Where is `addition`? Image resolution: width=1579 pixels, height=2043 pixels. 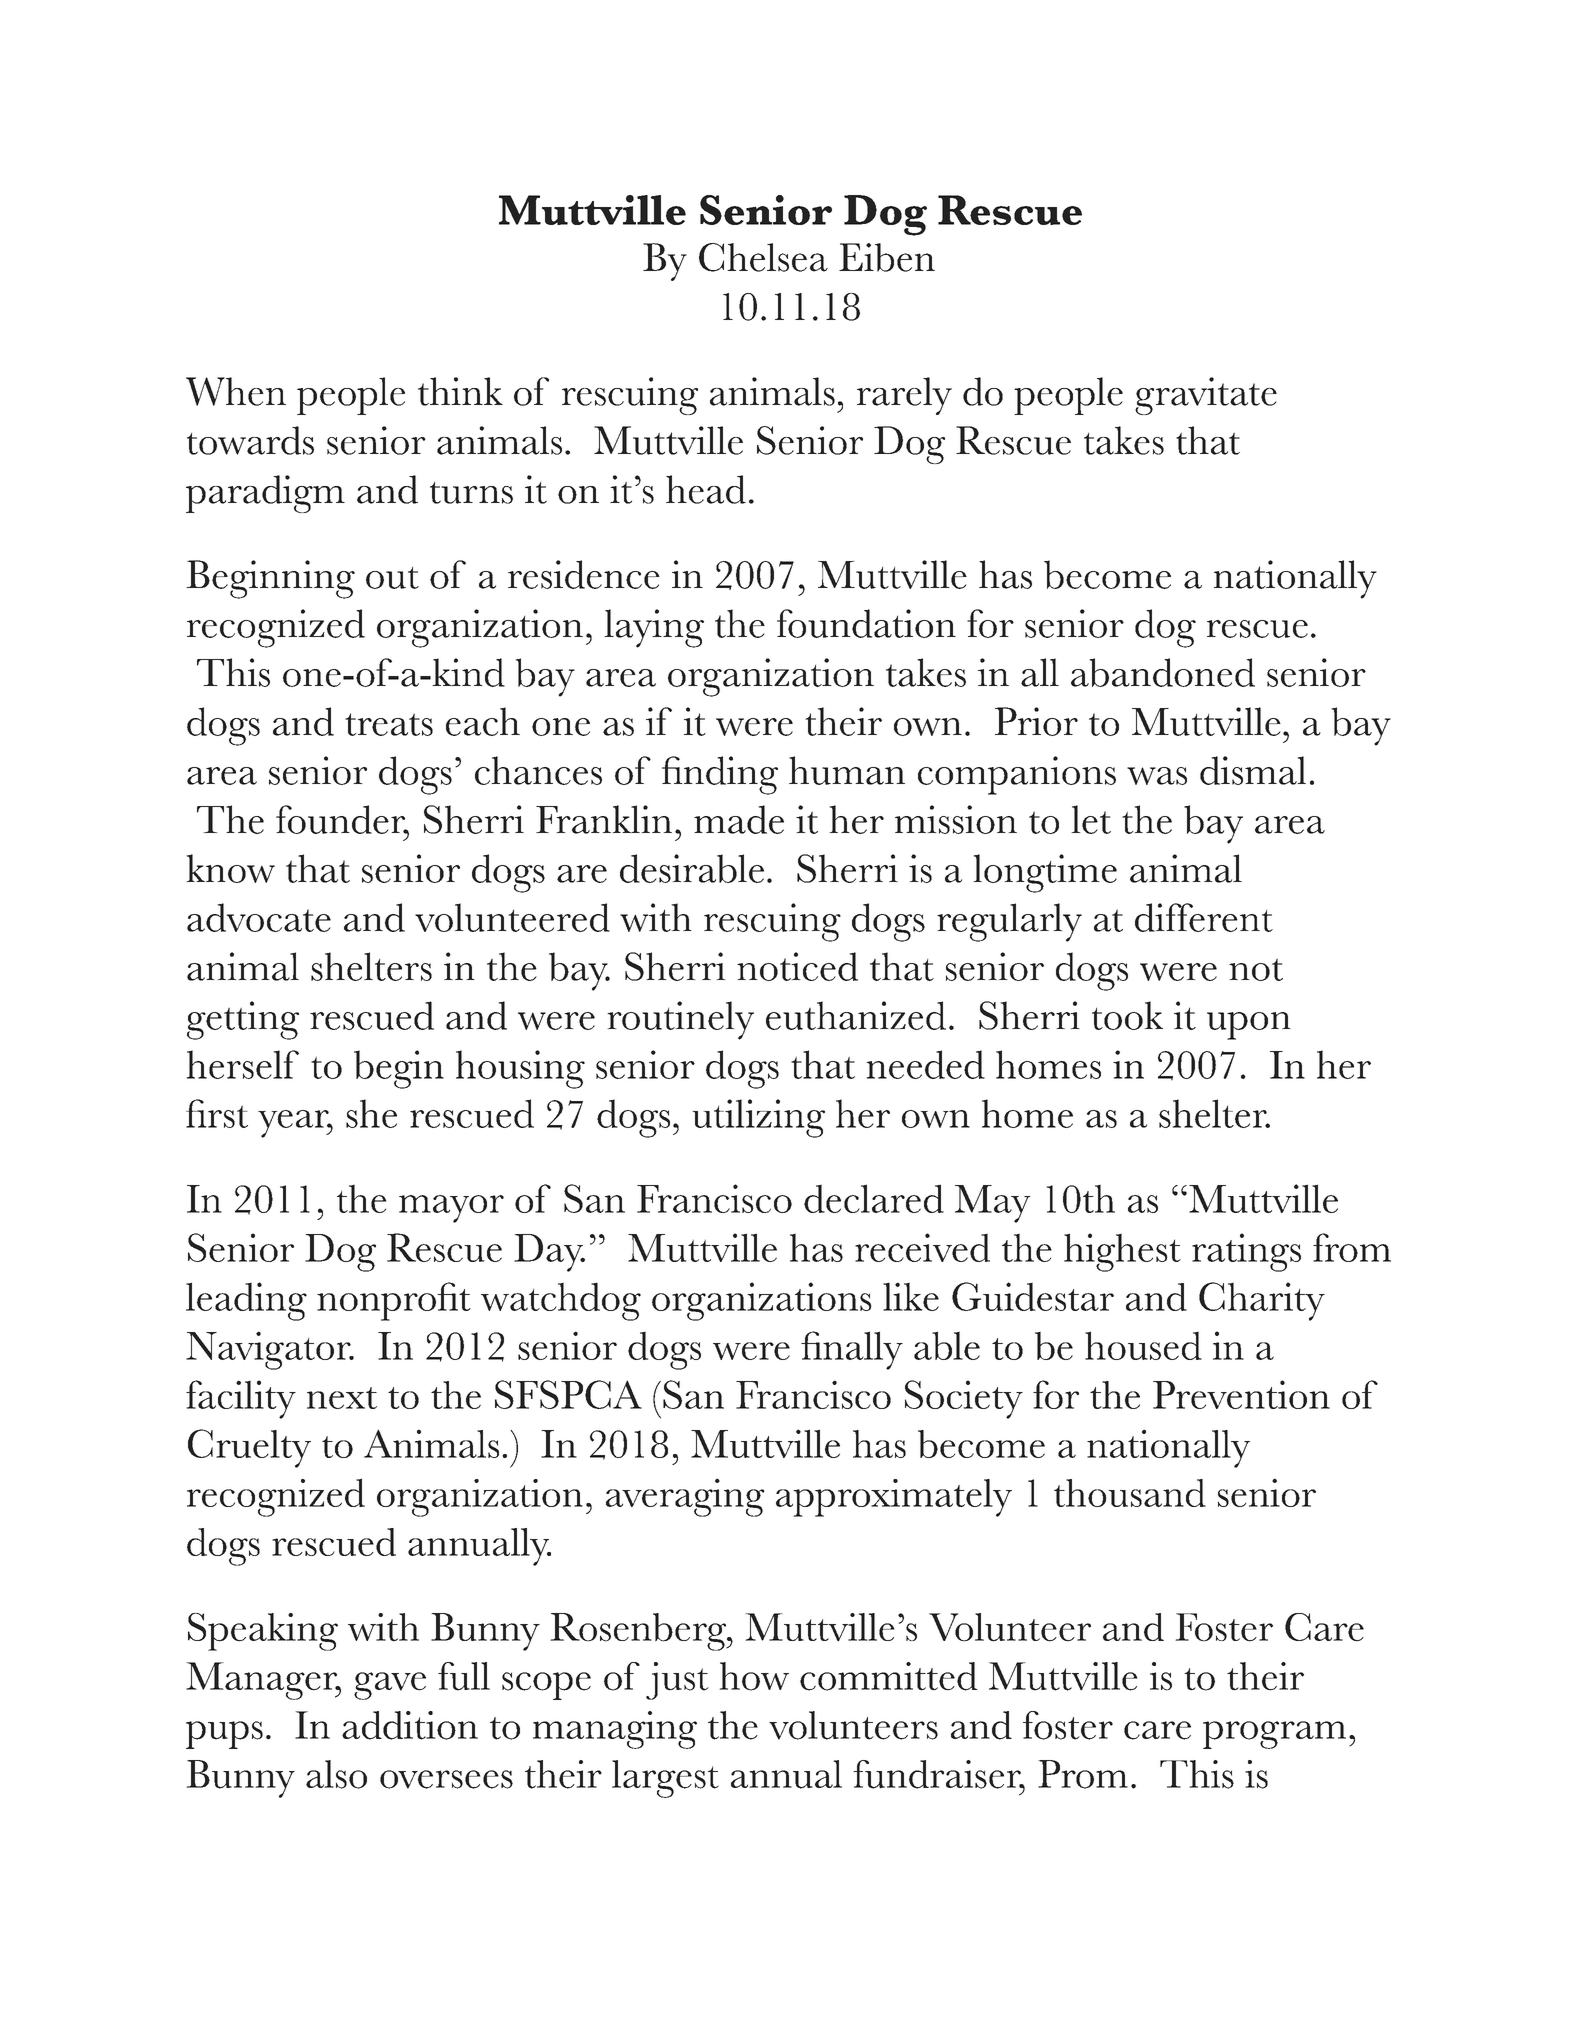 addition is located at coordinates (410, 1725).
